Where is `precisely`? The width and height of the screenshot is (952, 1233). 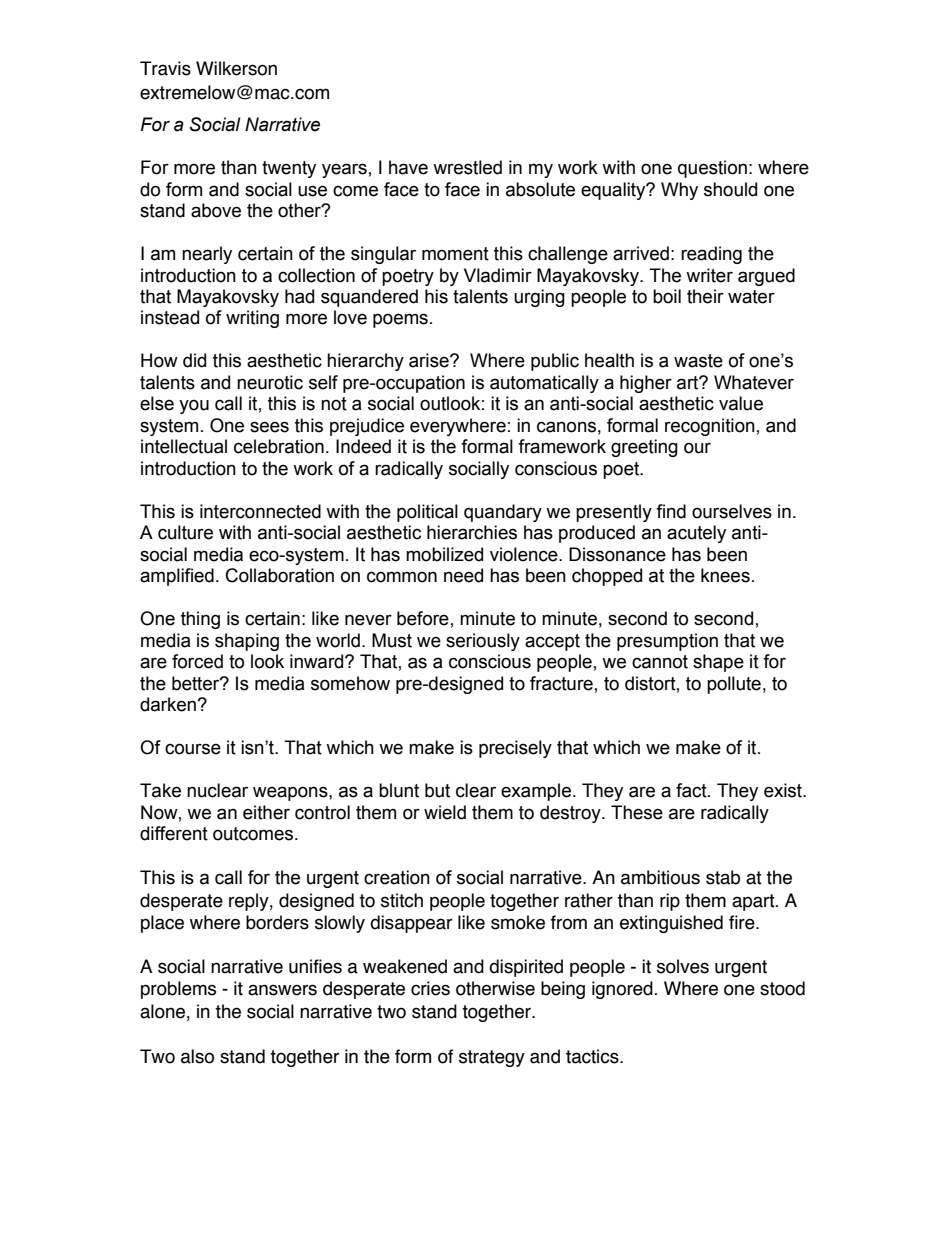 precisely is located at coordinates (515, 749).
